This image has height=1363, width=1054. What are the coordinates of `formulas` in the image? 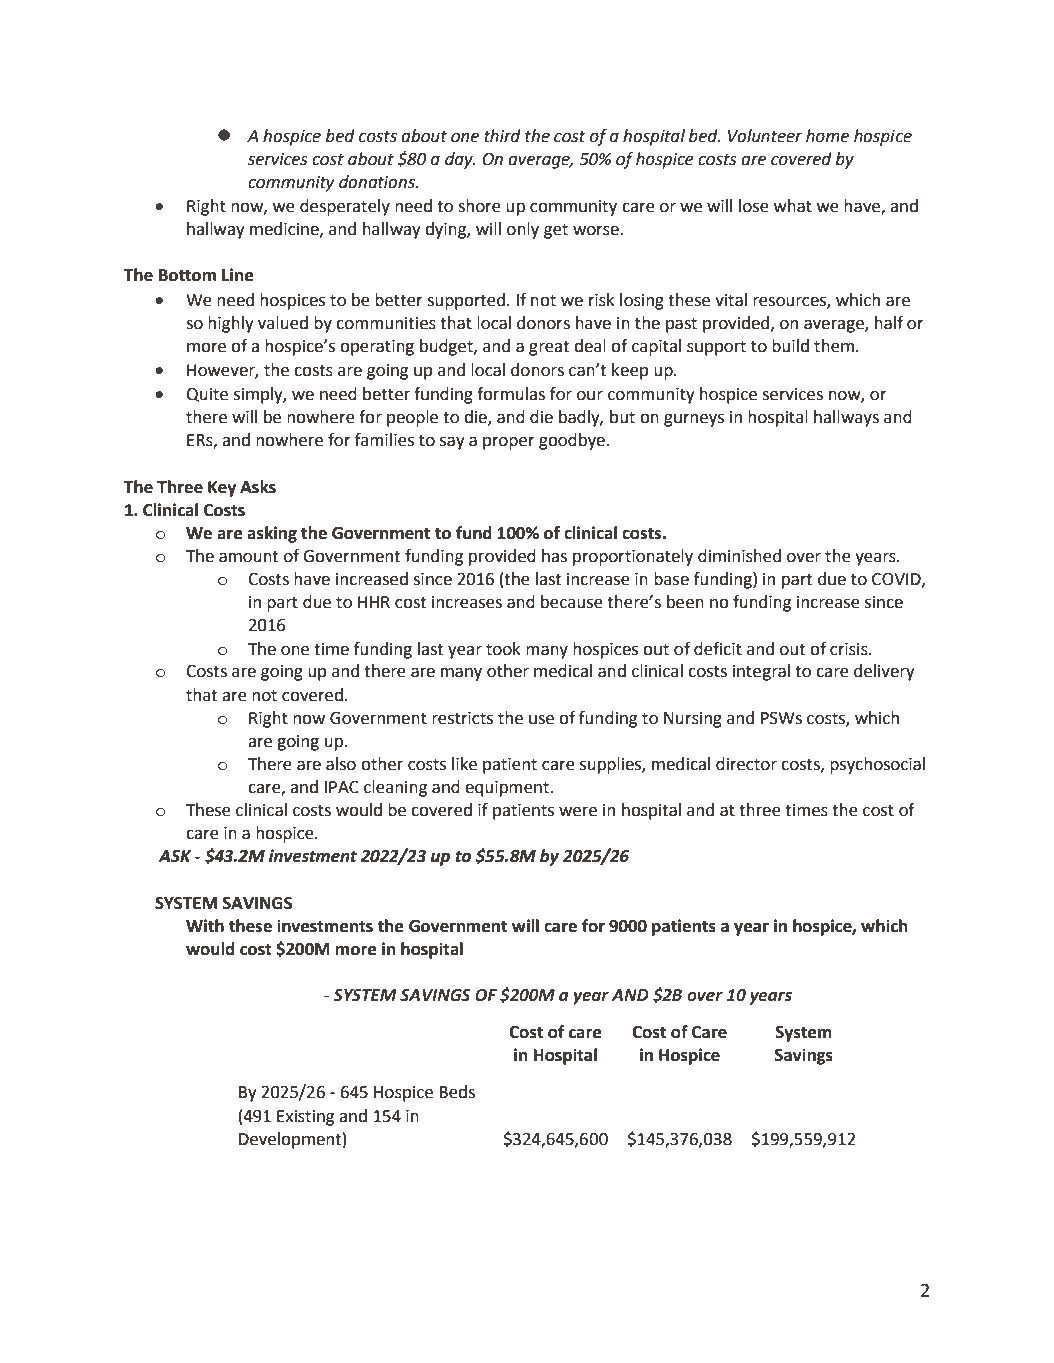 It's located at (511, 394).
